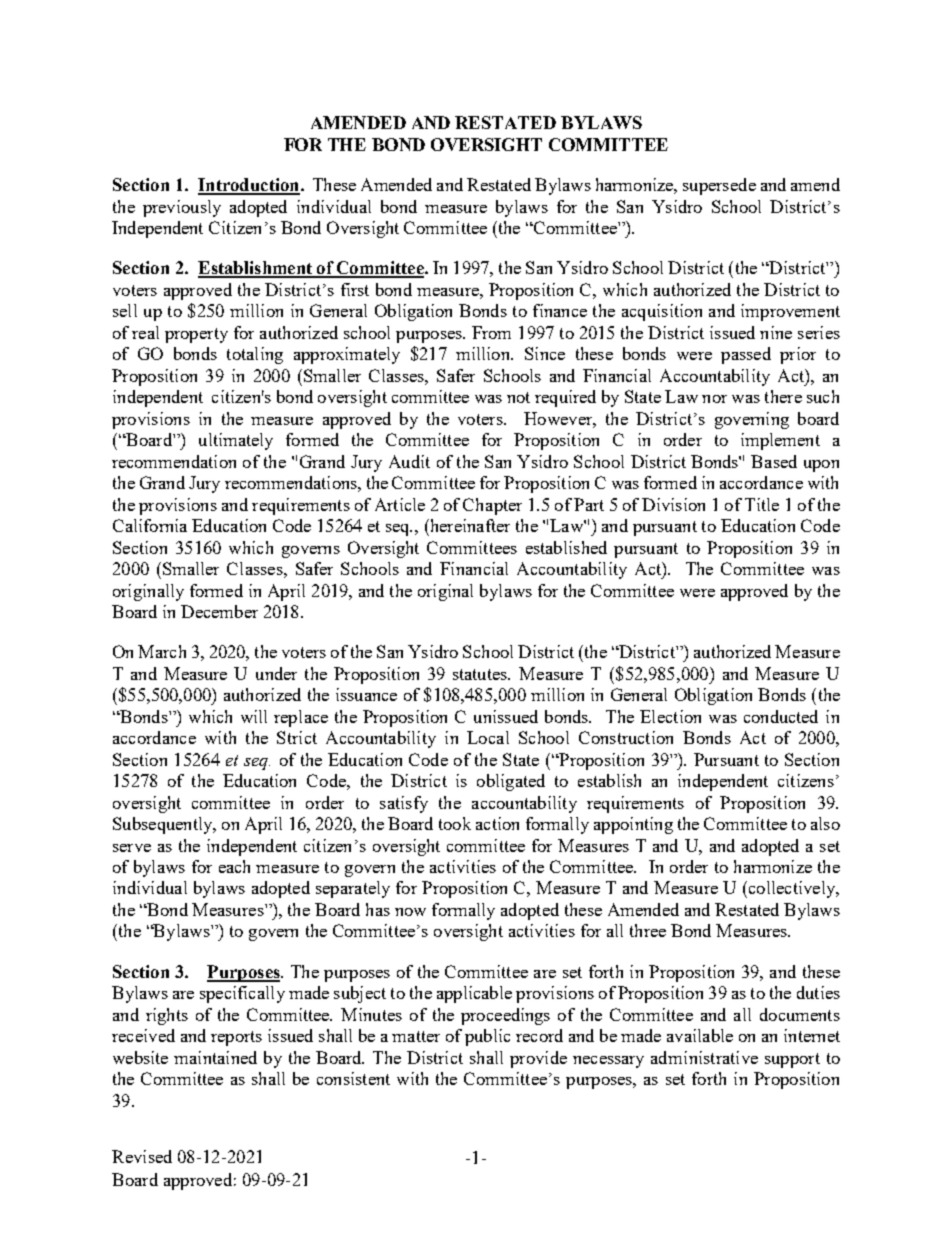 The image size is (952, 1233). I want to click on previously, so click(182, 208).
